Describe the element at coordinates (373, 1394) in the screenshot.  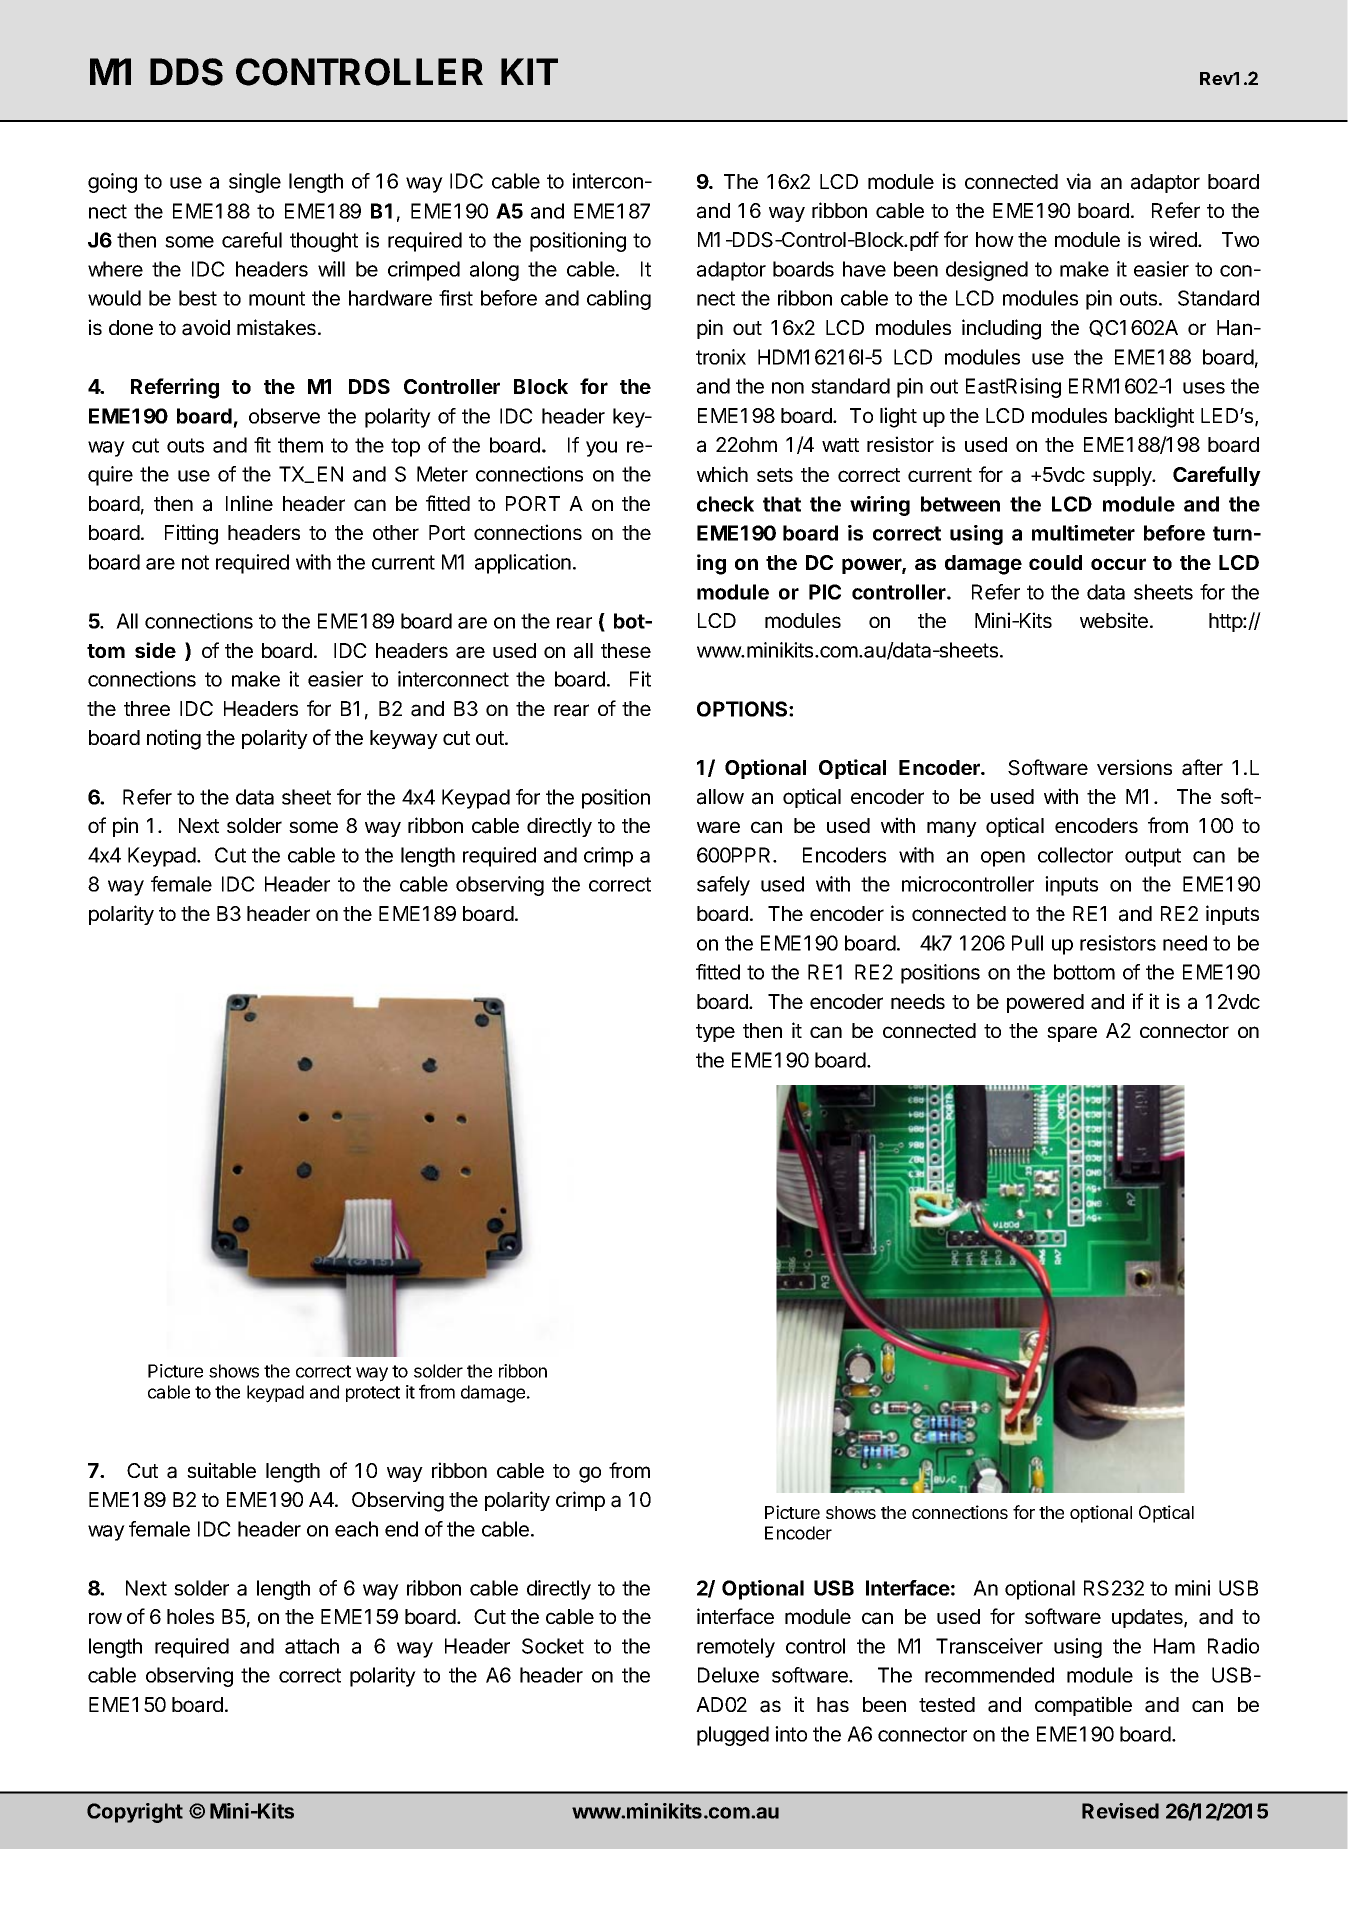
I see `protect` at that location.
